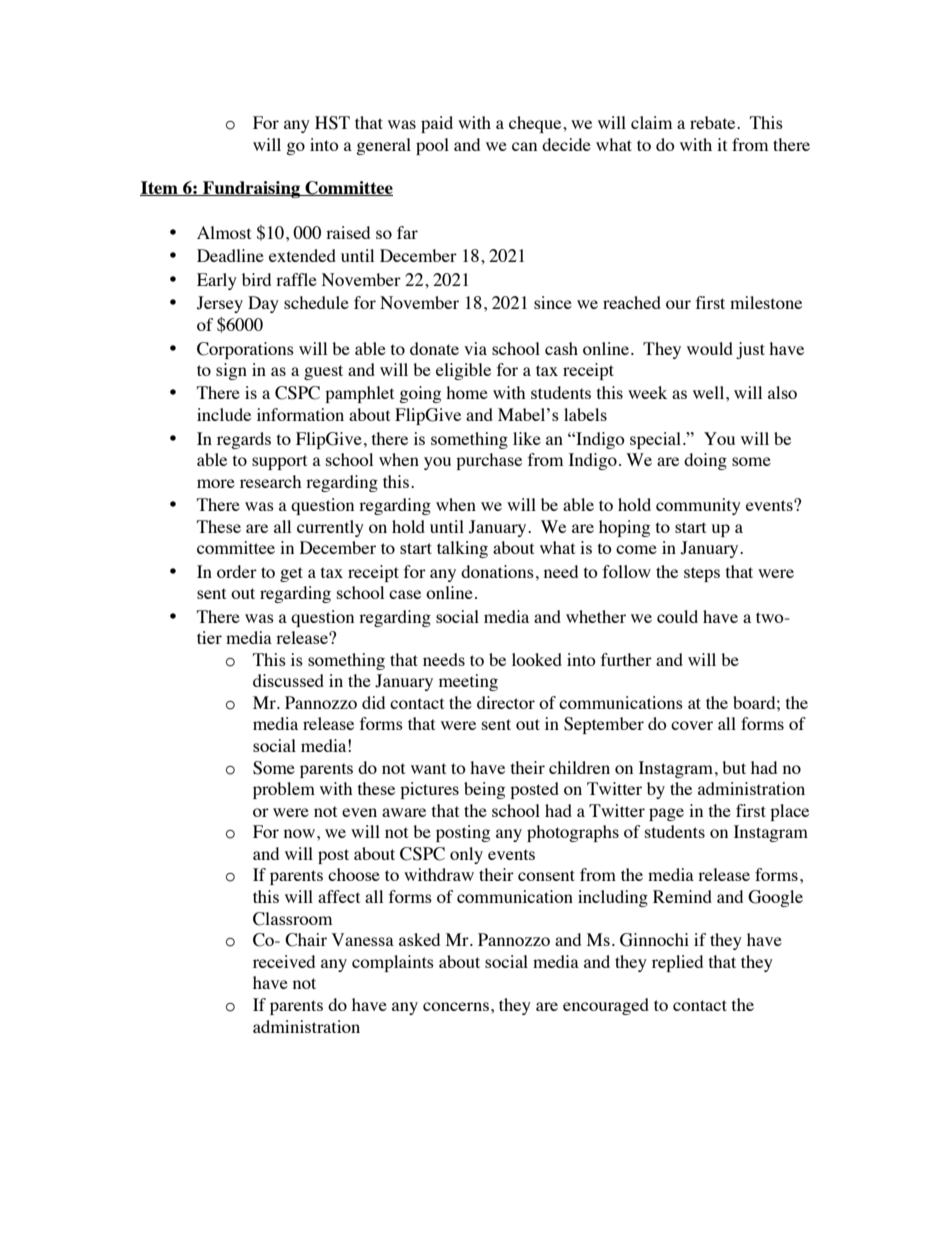 The width and height of the screenshot is (952, 1233). I want to click on rebate, so click(714, 122).
